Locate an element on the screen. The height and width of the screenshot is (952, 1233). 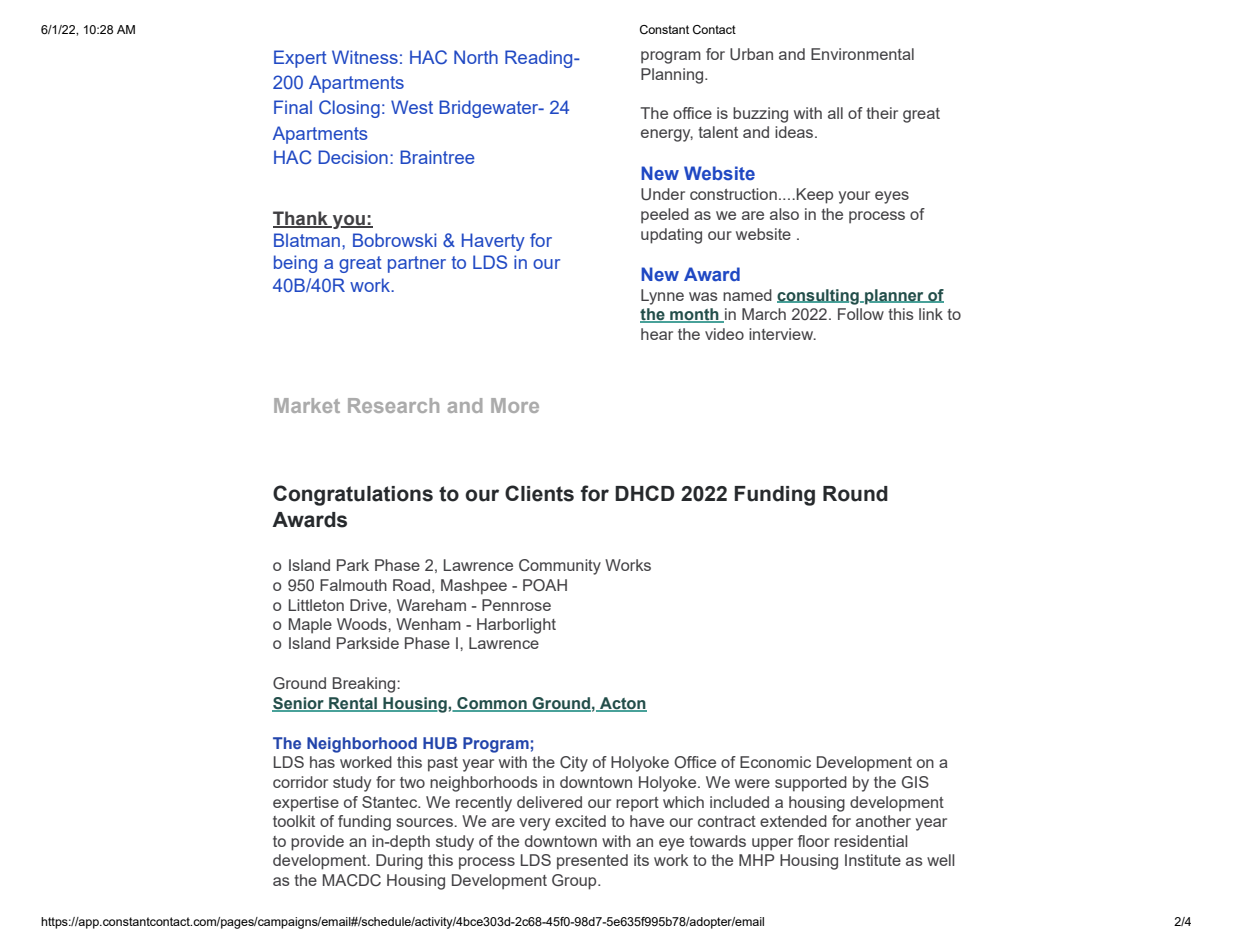
interview is located at coordinates (782, 334).
